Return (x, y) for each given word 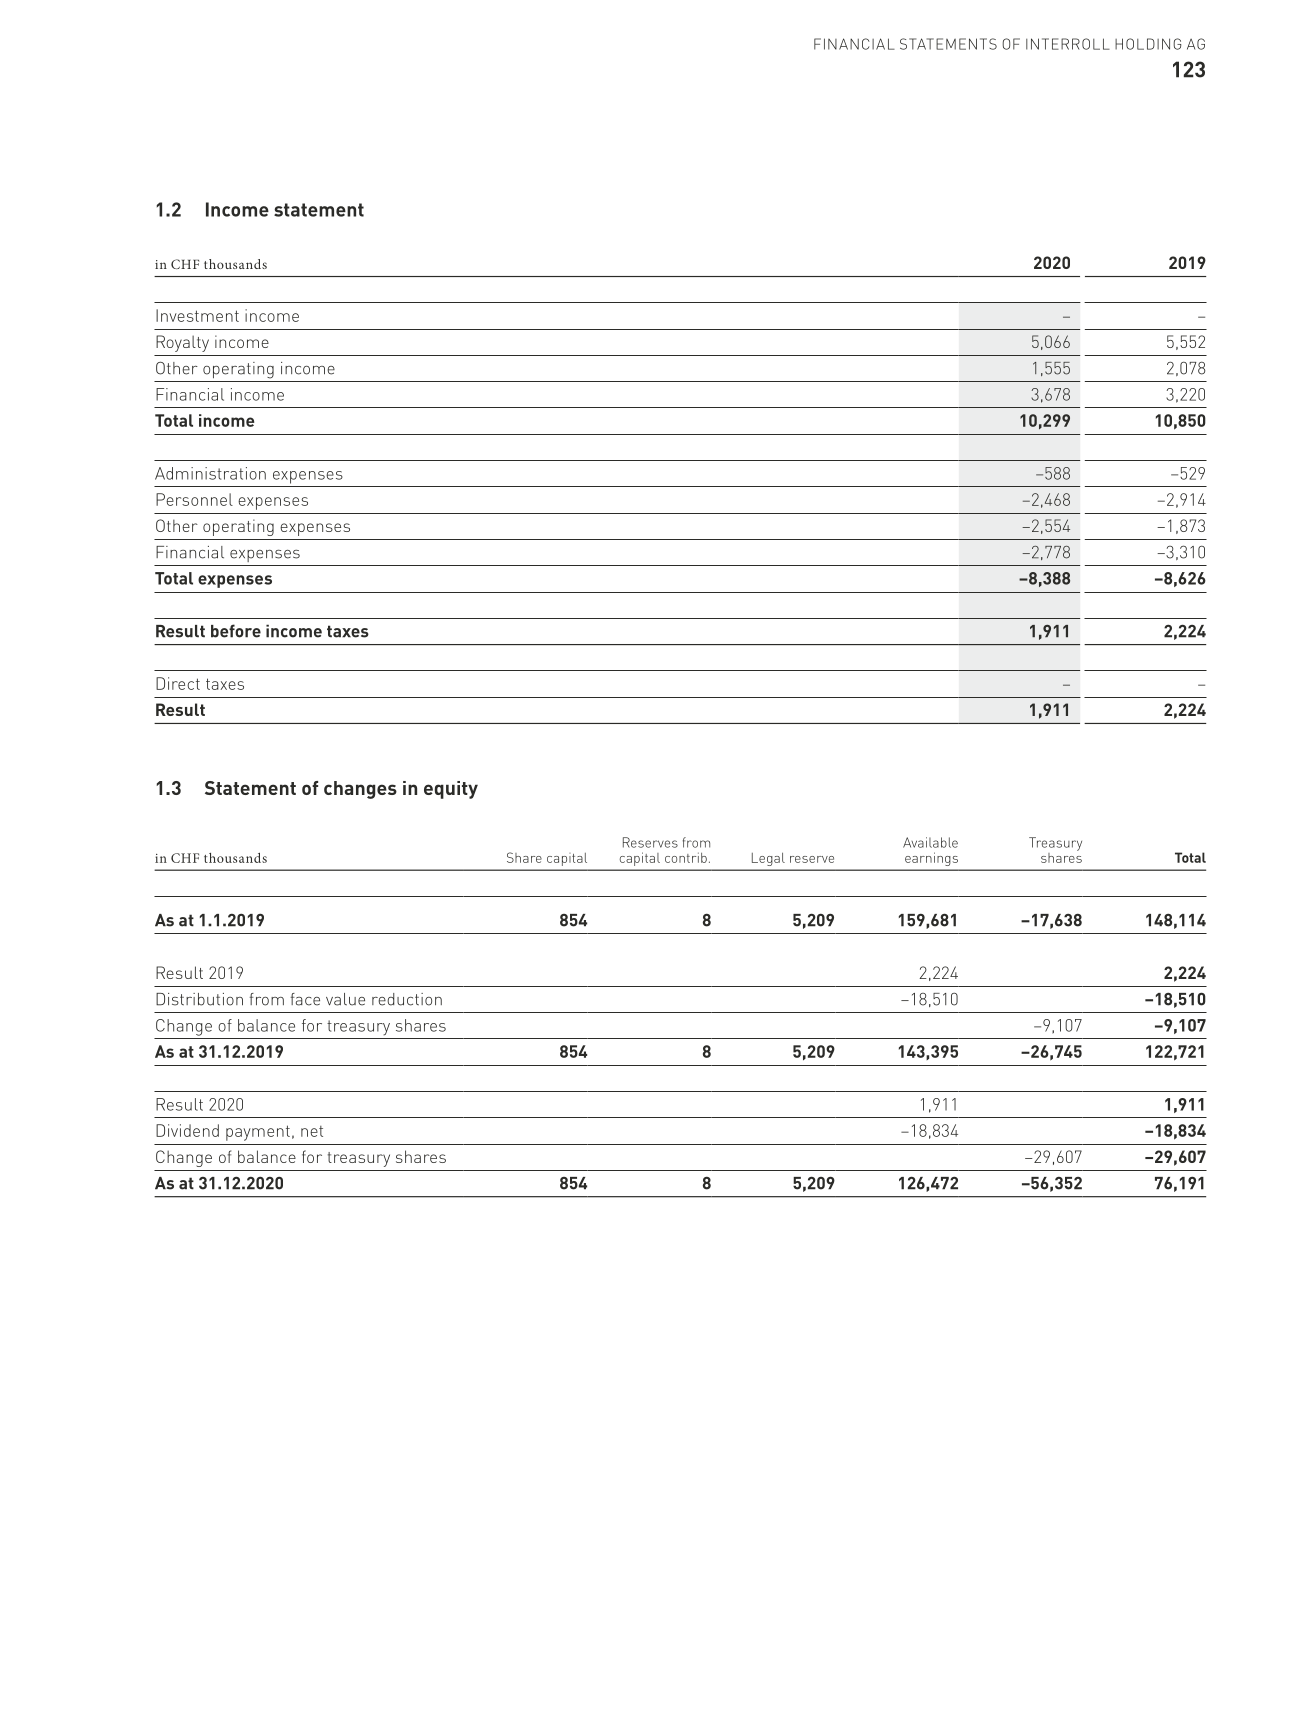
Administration (210, 473)
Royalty (182, 343)
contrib (686, 857)
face (305, 999)
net (312, 1131)
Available (930, 842)
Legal (768, 859)
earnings (931, 859)
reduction (407, 999)
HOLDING (1148, 44)
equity (451, 790)
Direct (178, 683)
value (345, 999)
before (236, 631)
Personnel (194, 499)
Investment (197, 315)
